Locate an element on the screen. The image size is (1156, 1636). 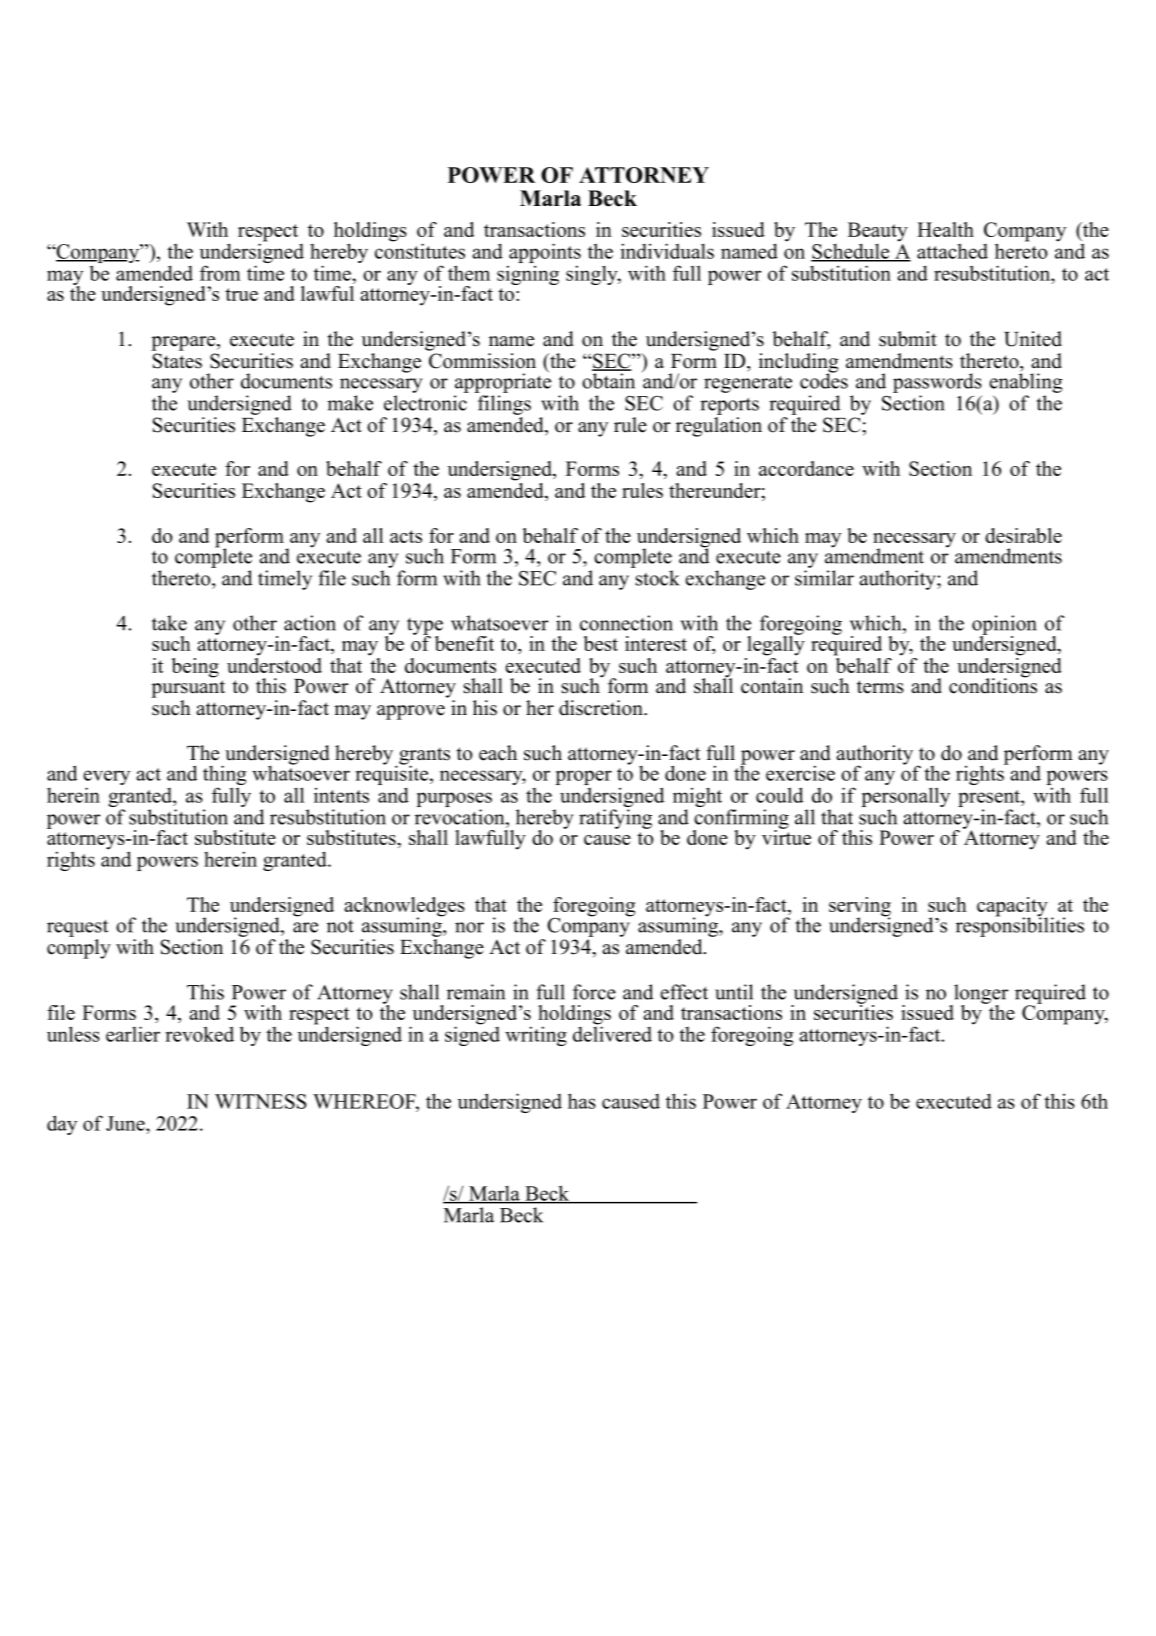
nor is located at coordinates (469, 927).
